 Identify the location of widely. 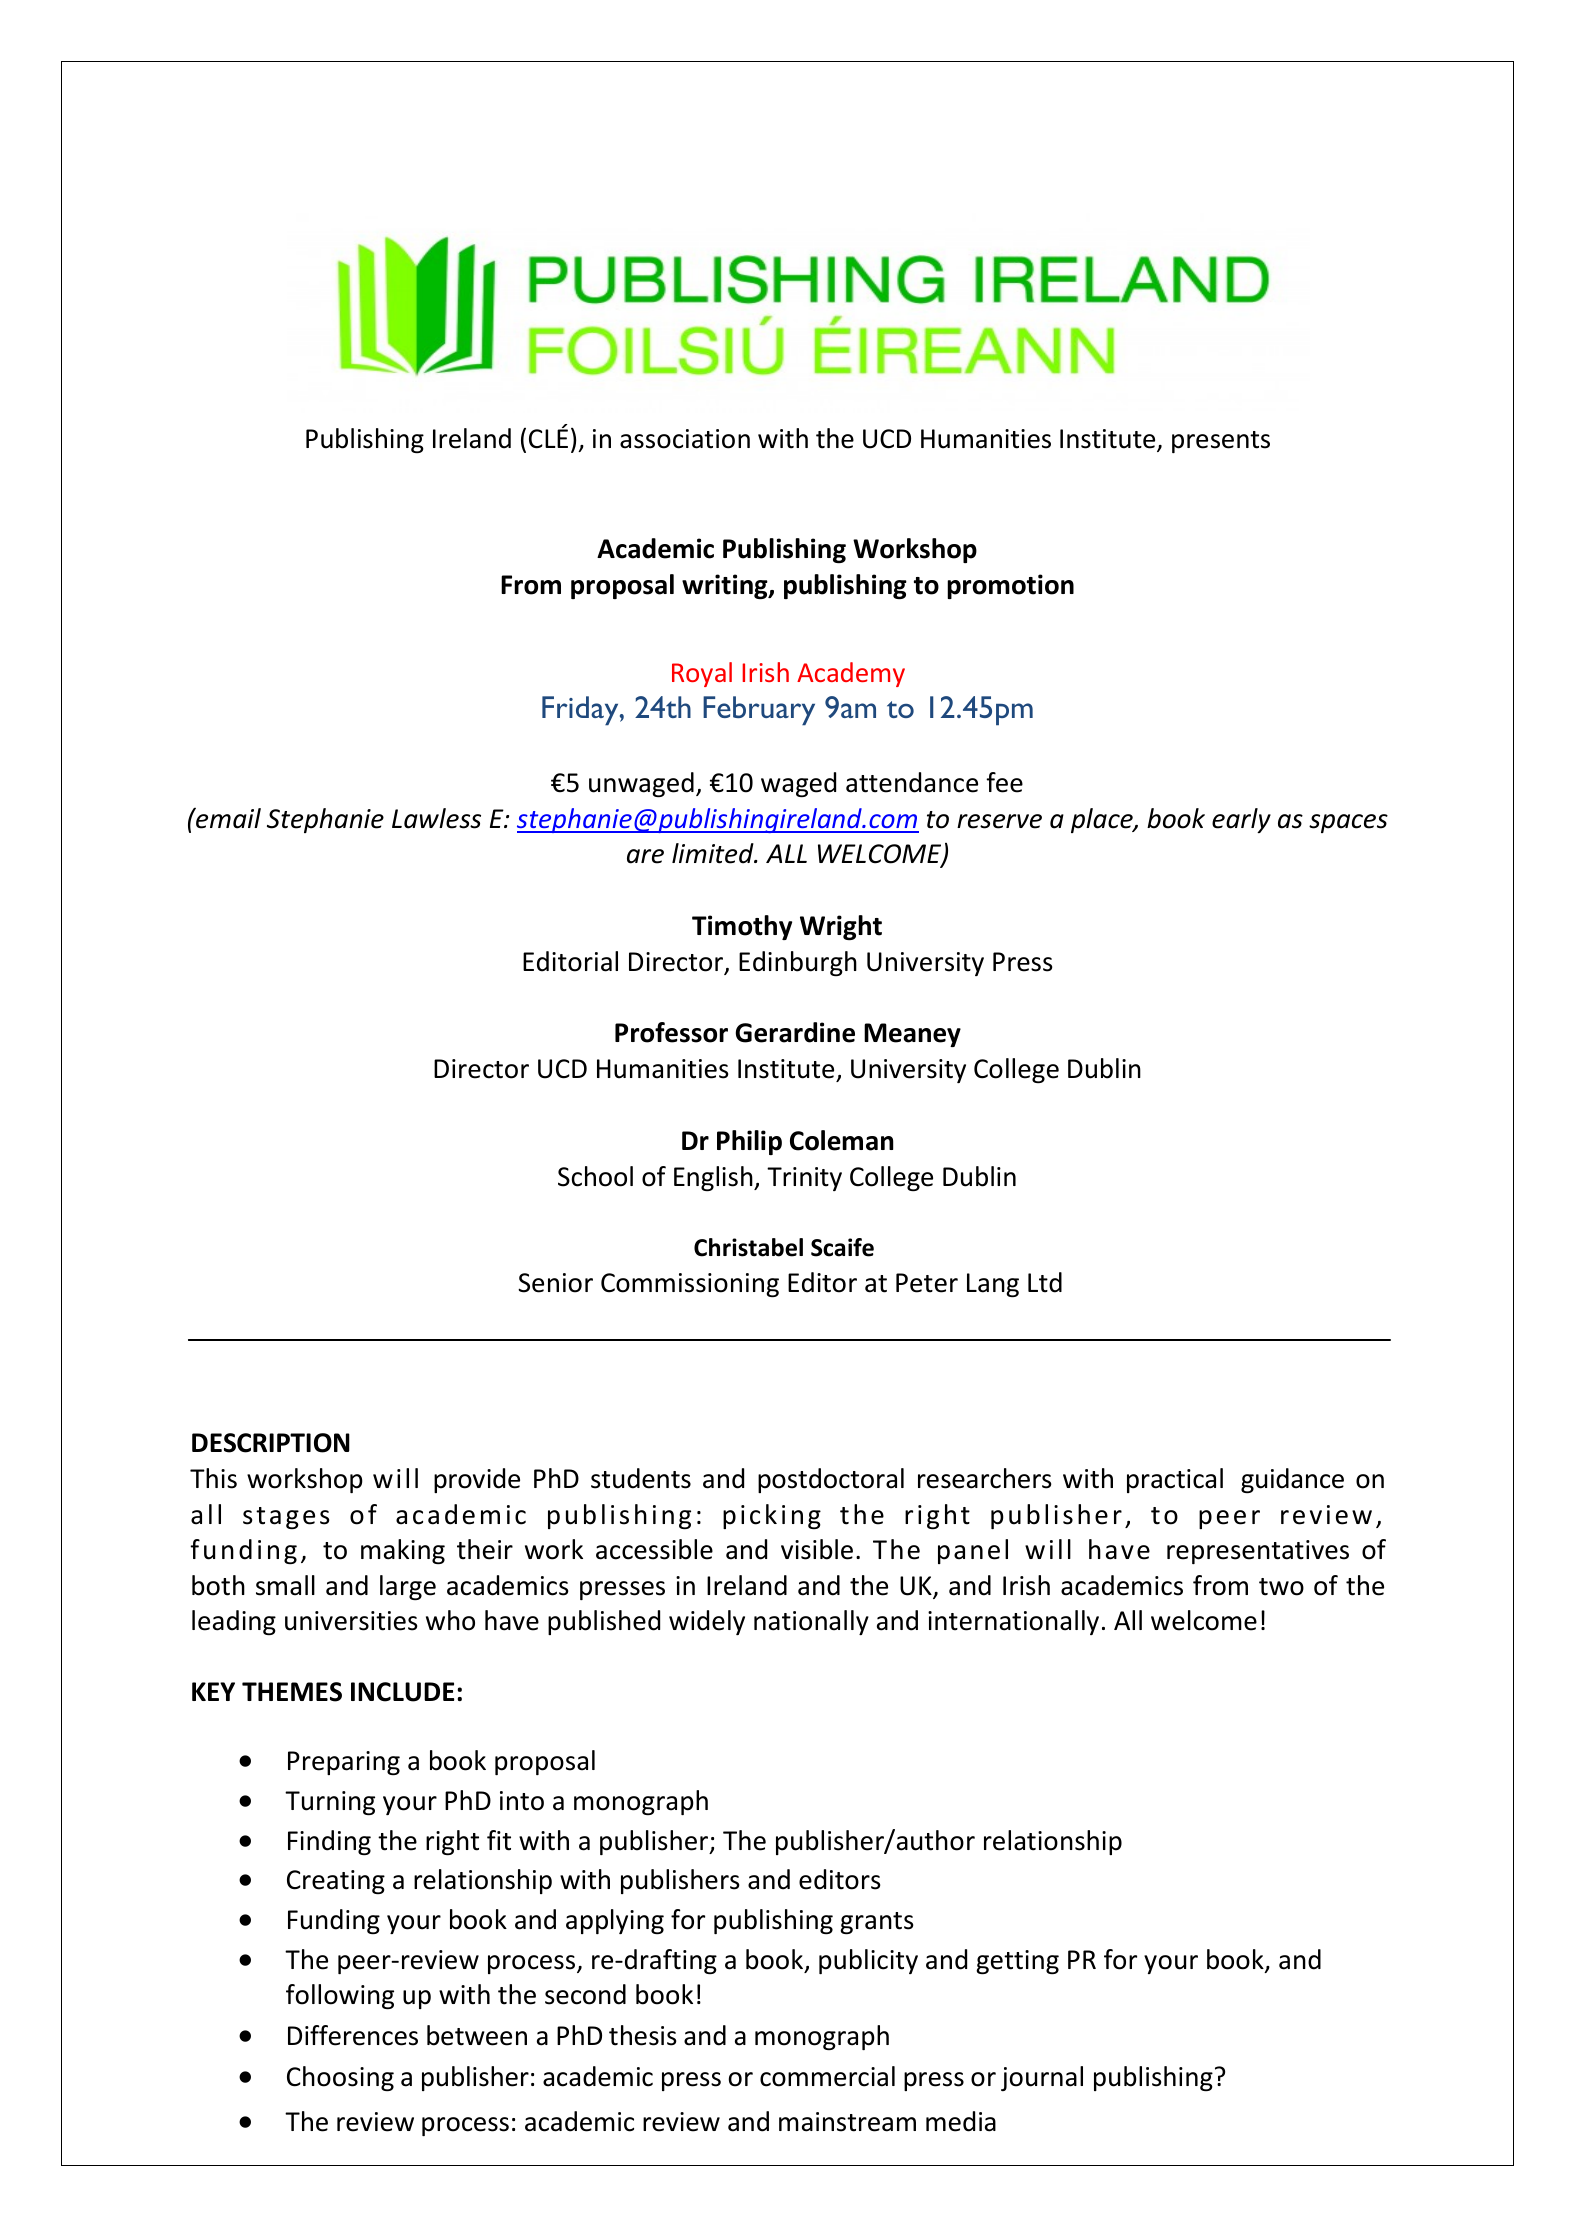
(707, 1622).
